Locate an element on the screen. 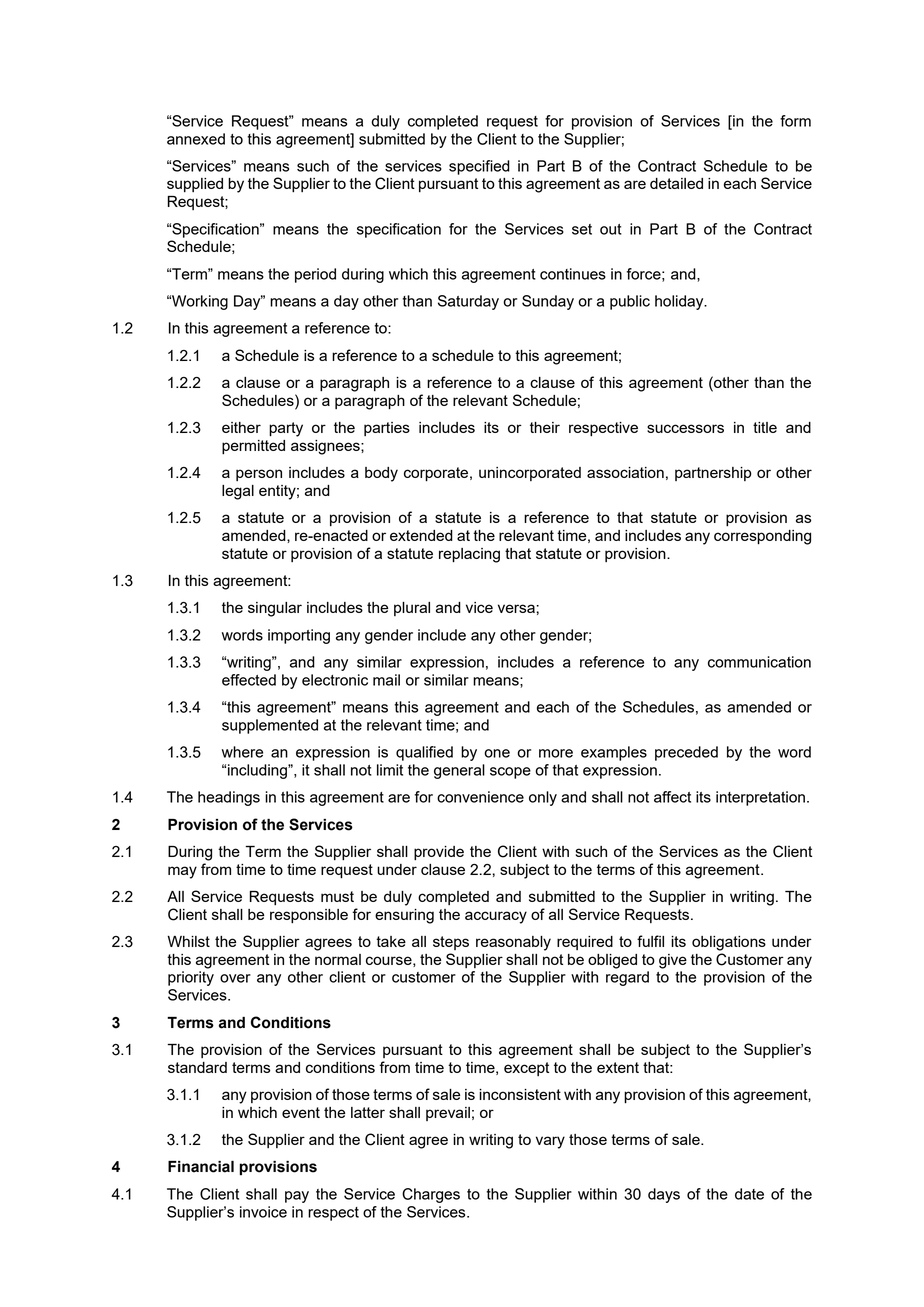  headings is located at coordinates (229, 798).
